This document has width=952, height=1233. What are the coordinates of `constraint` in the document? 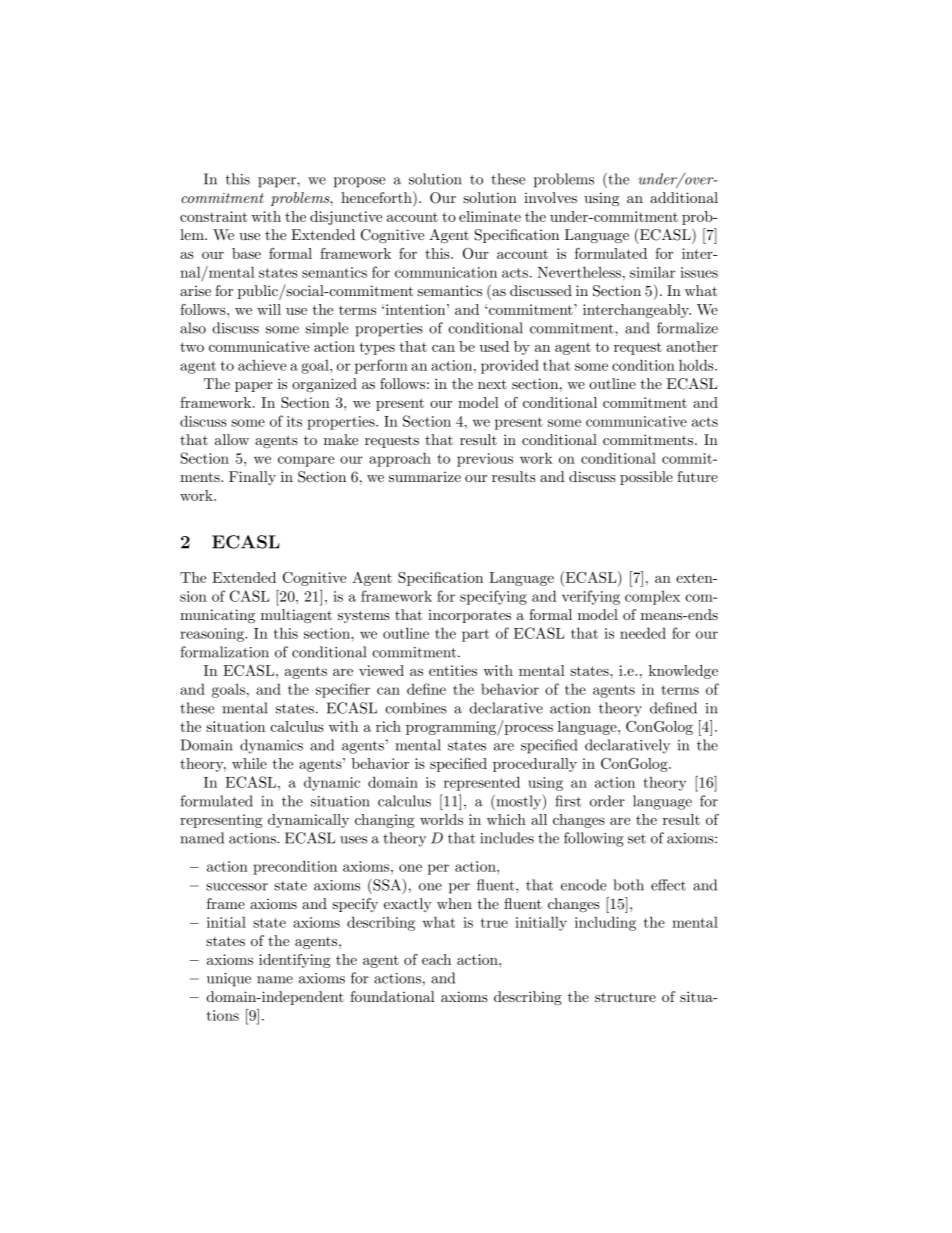 It's located at (213, 216).
